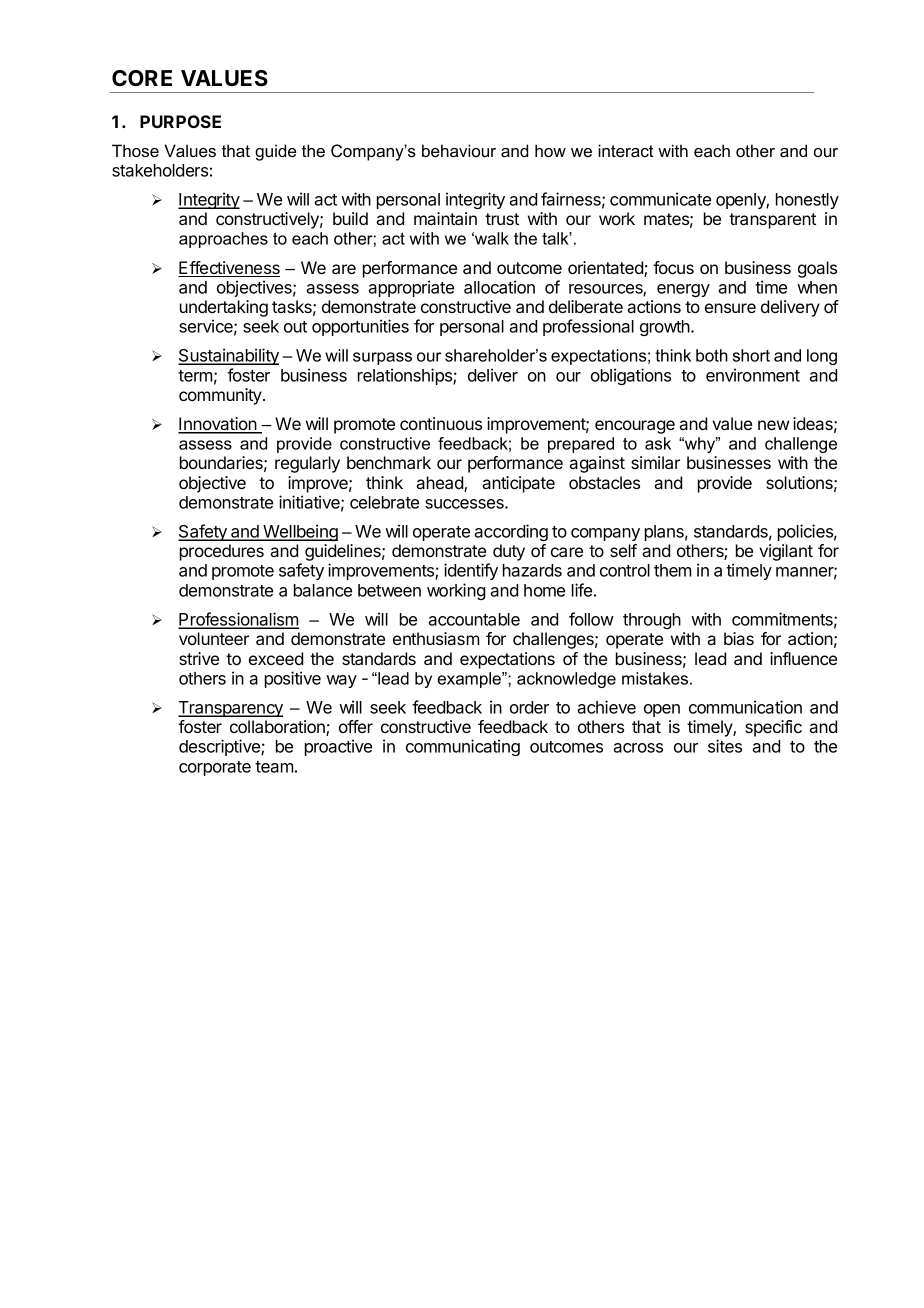 This screenshot has height=1308, width=924. Describe the element at coordinates (218, 425) in the screenshot. I see `Innovation` at that location.
